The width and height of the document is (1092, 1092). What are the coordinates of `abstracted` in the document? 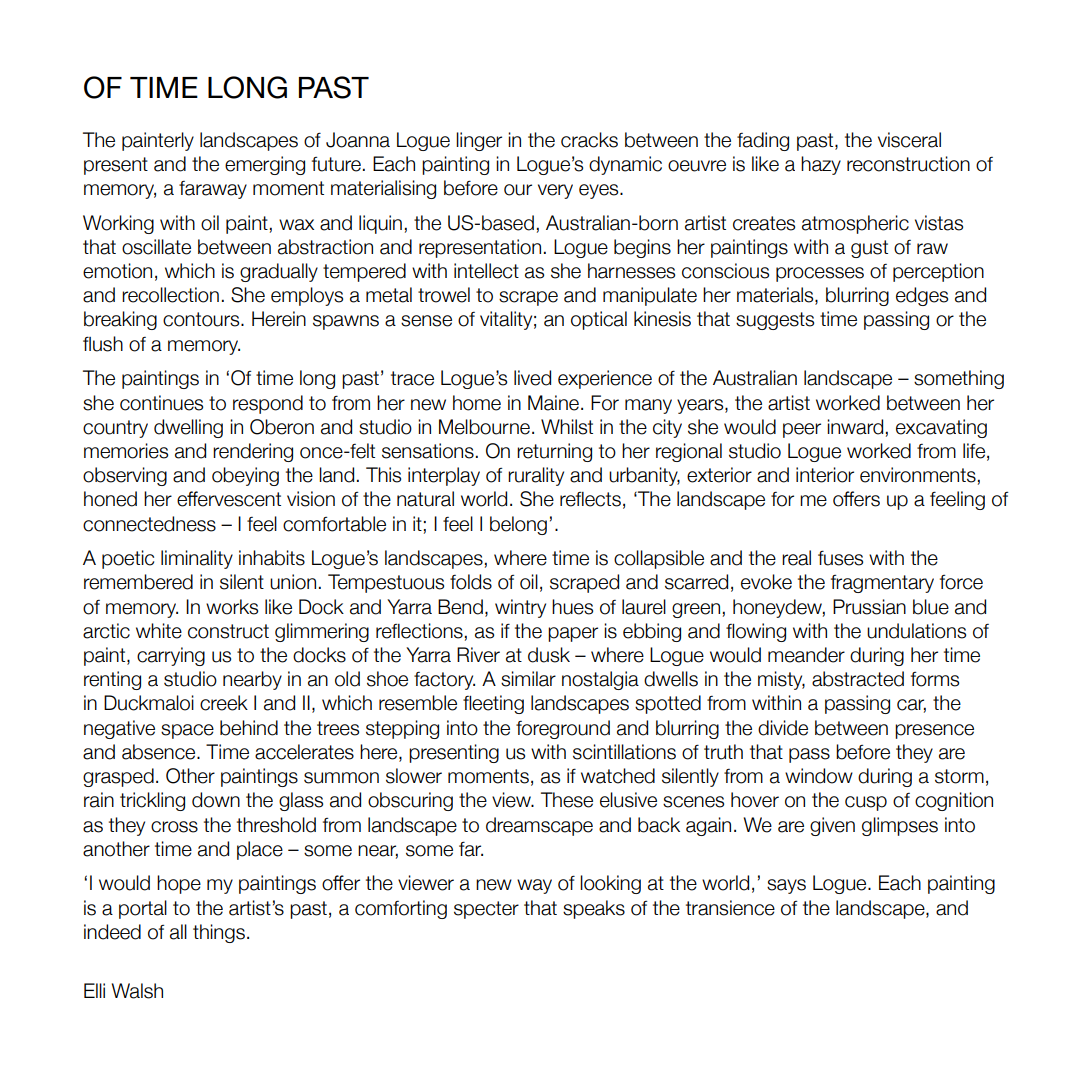 It's located at (858, 679).
